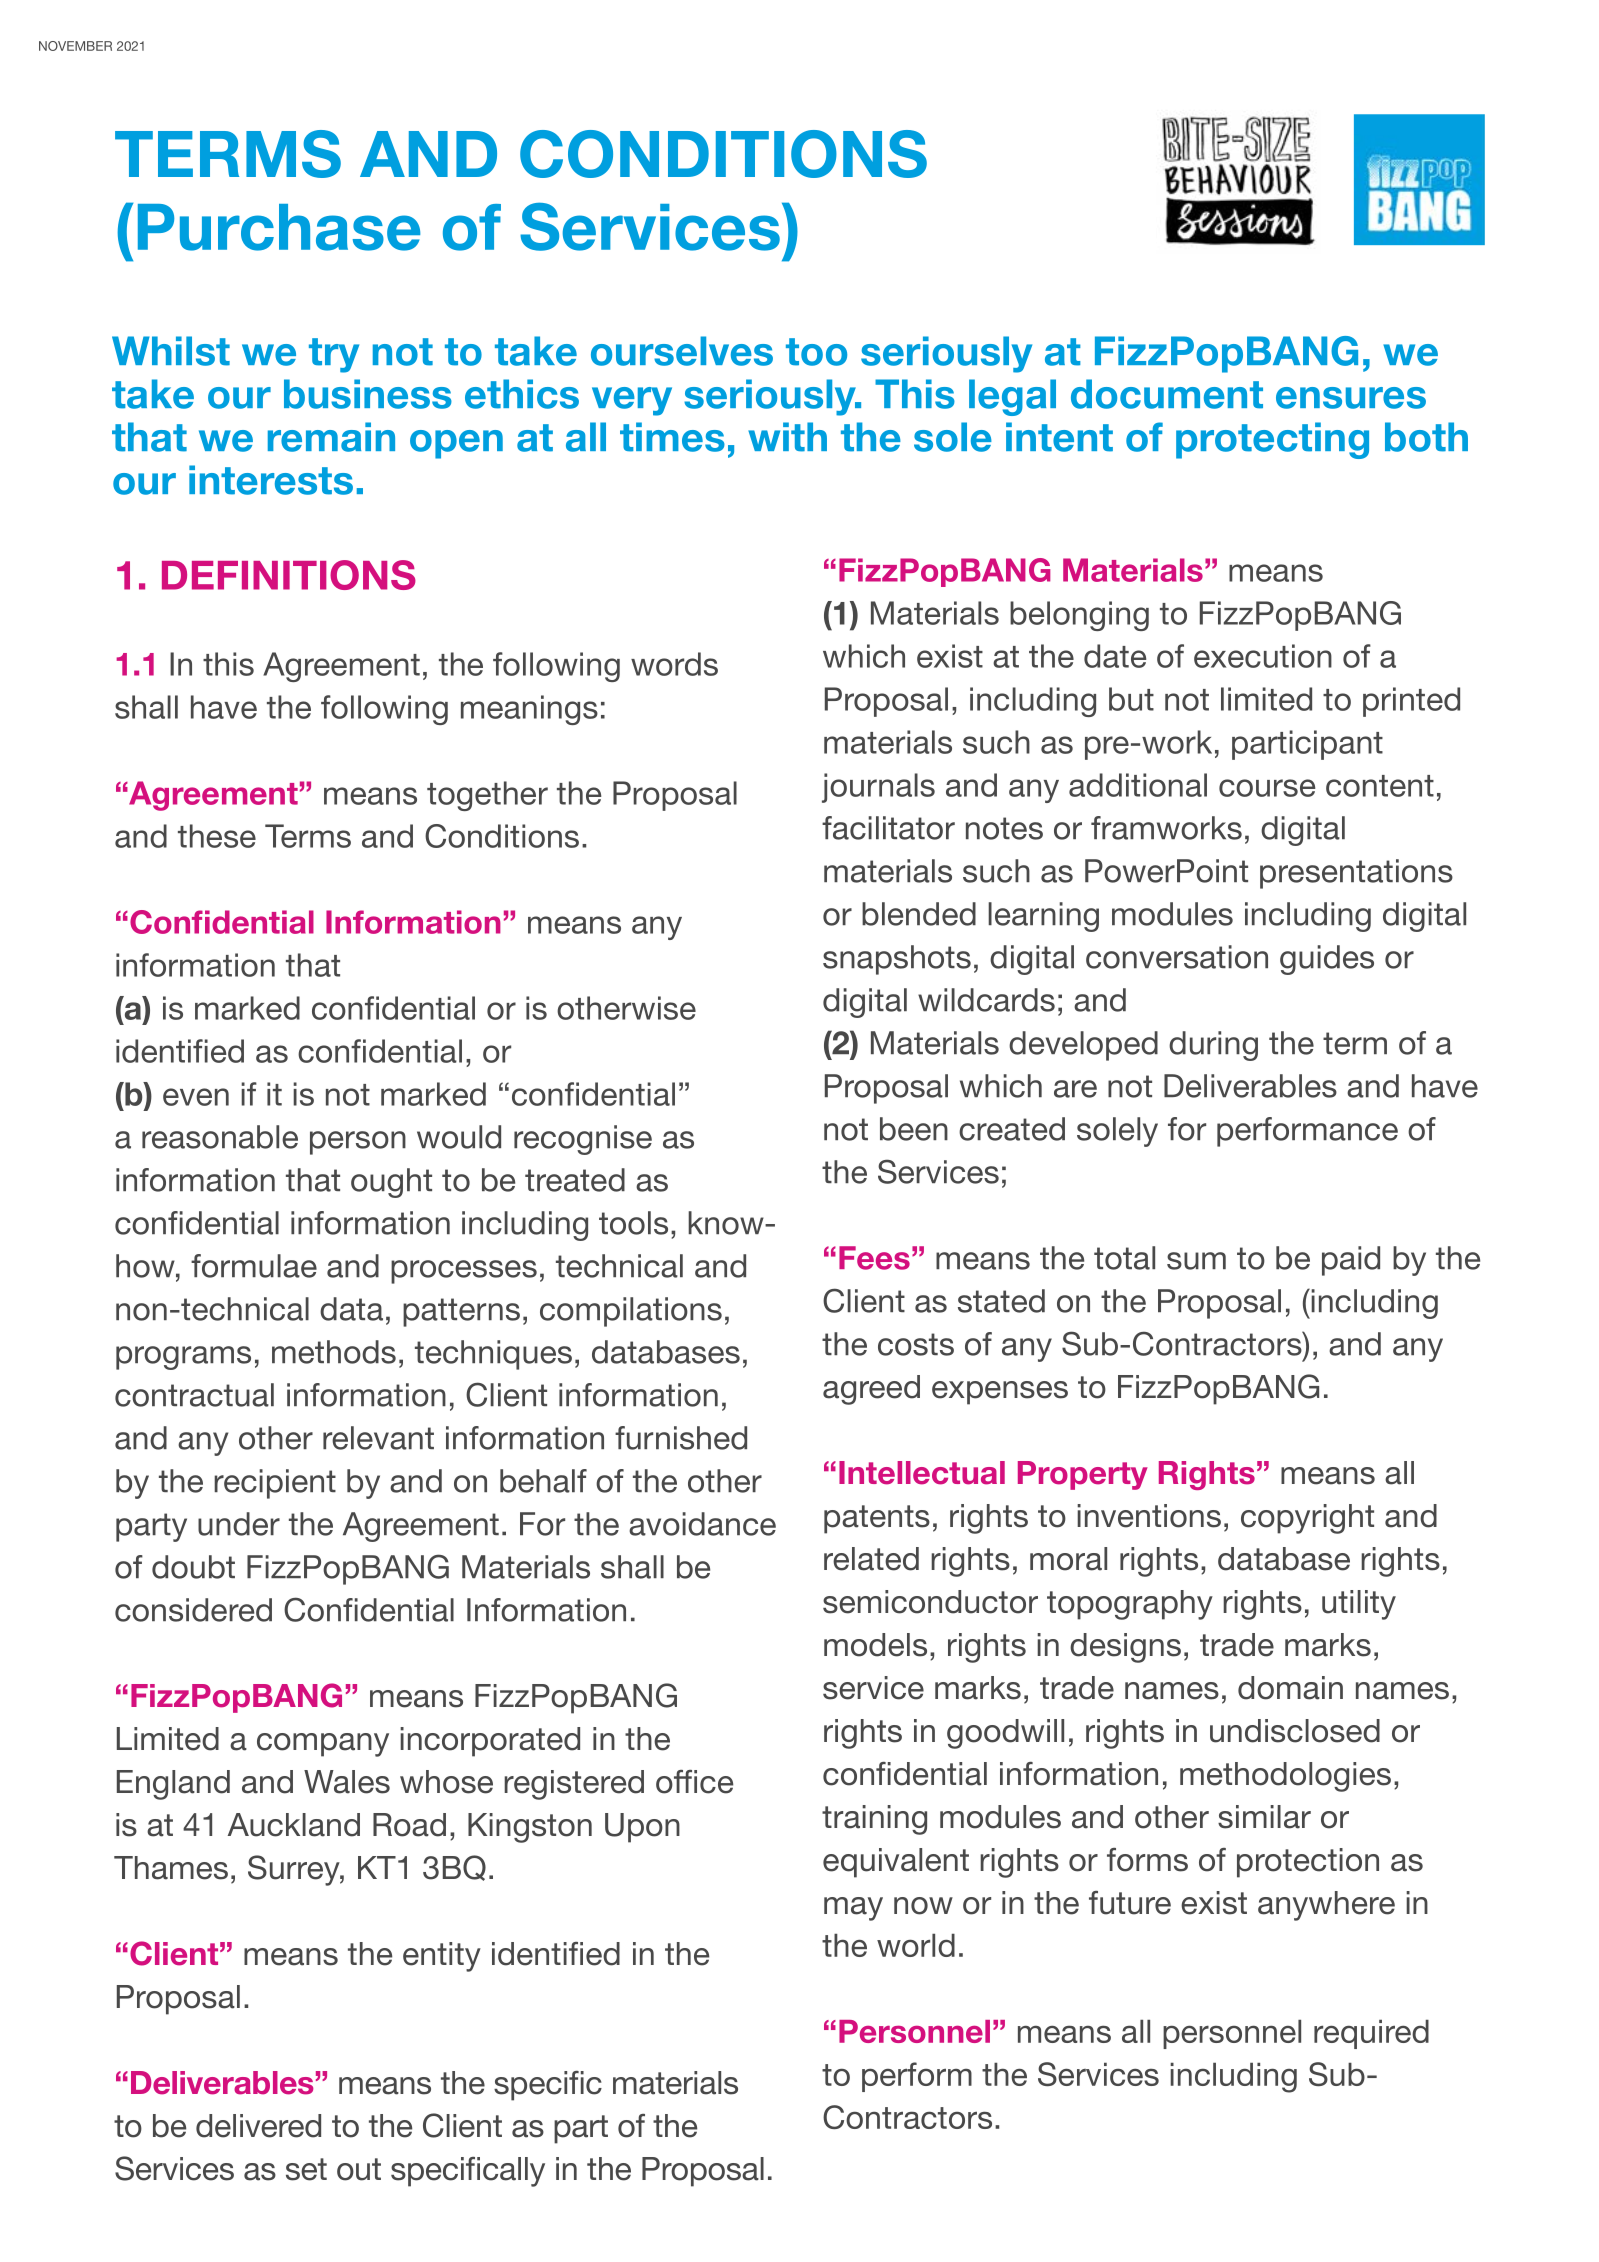  Describe the element at coordinates (1351, 1261) in the document. I see `paid` at that location.
